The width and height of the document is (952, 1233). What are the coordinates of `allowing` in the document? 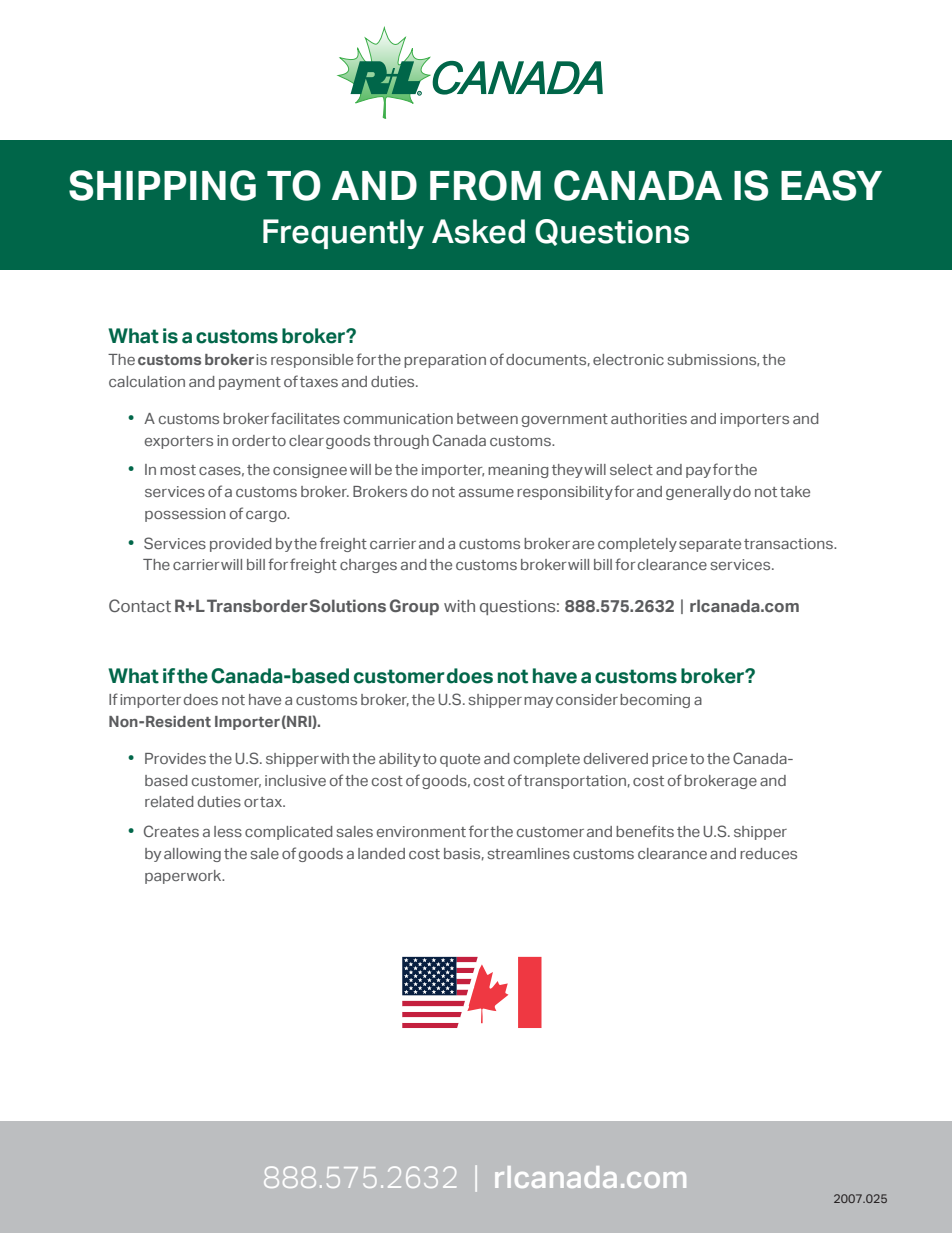 It's located at (192, 855).
